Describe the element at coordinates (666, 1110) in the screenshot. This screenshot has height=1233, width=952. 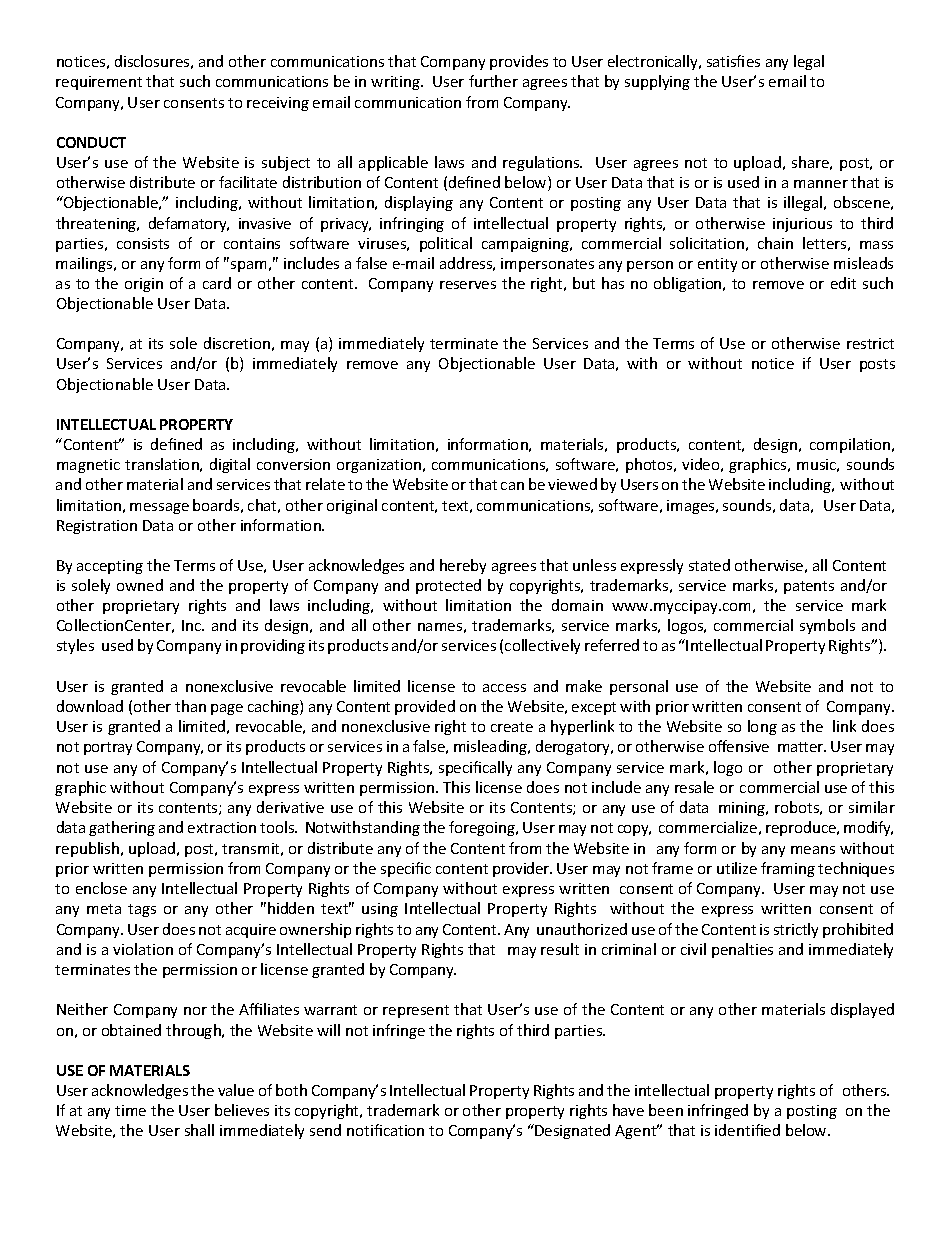
I see `been` at that location.
